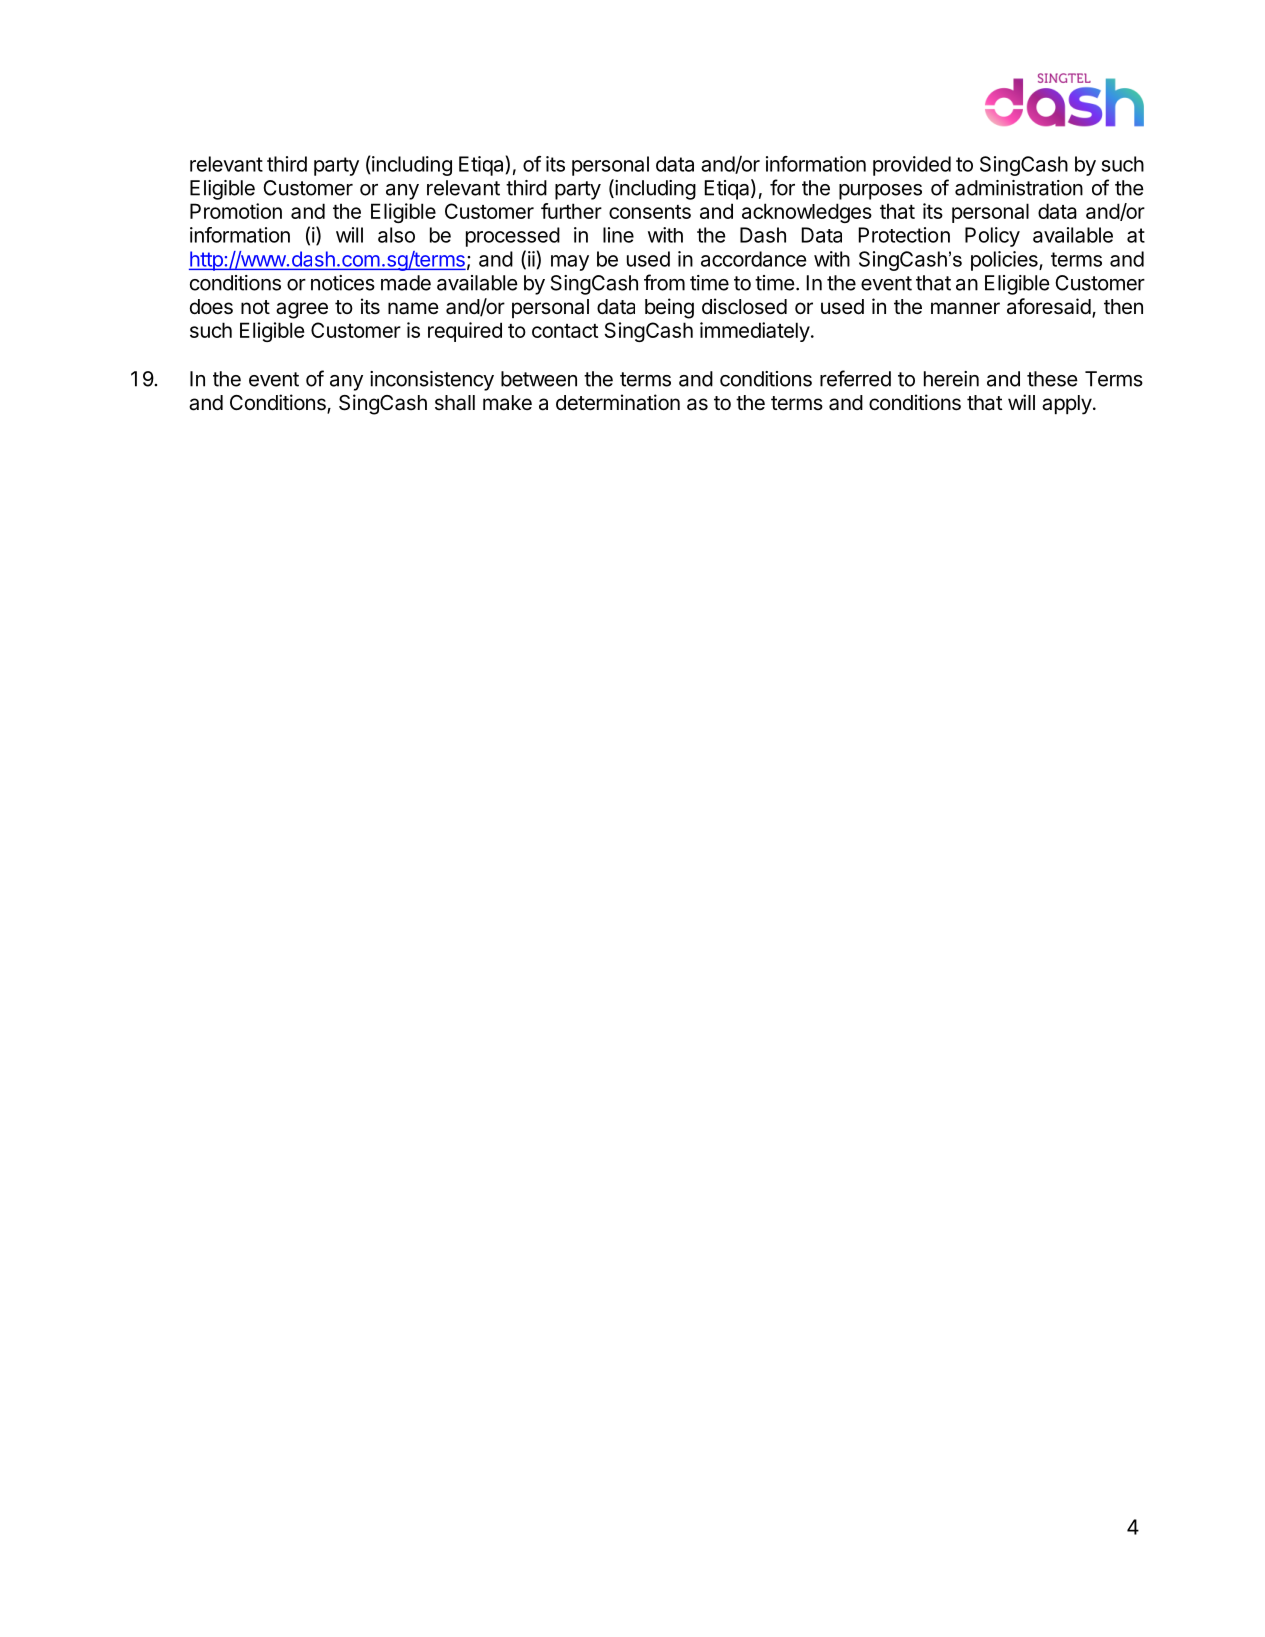 Image resolution: width=1265 pixels, height=1637 pixels. What do you see at coordinates (396, 235) in the document?
I see `also` at bounding box center [396, 235].
